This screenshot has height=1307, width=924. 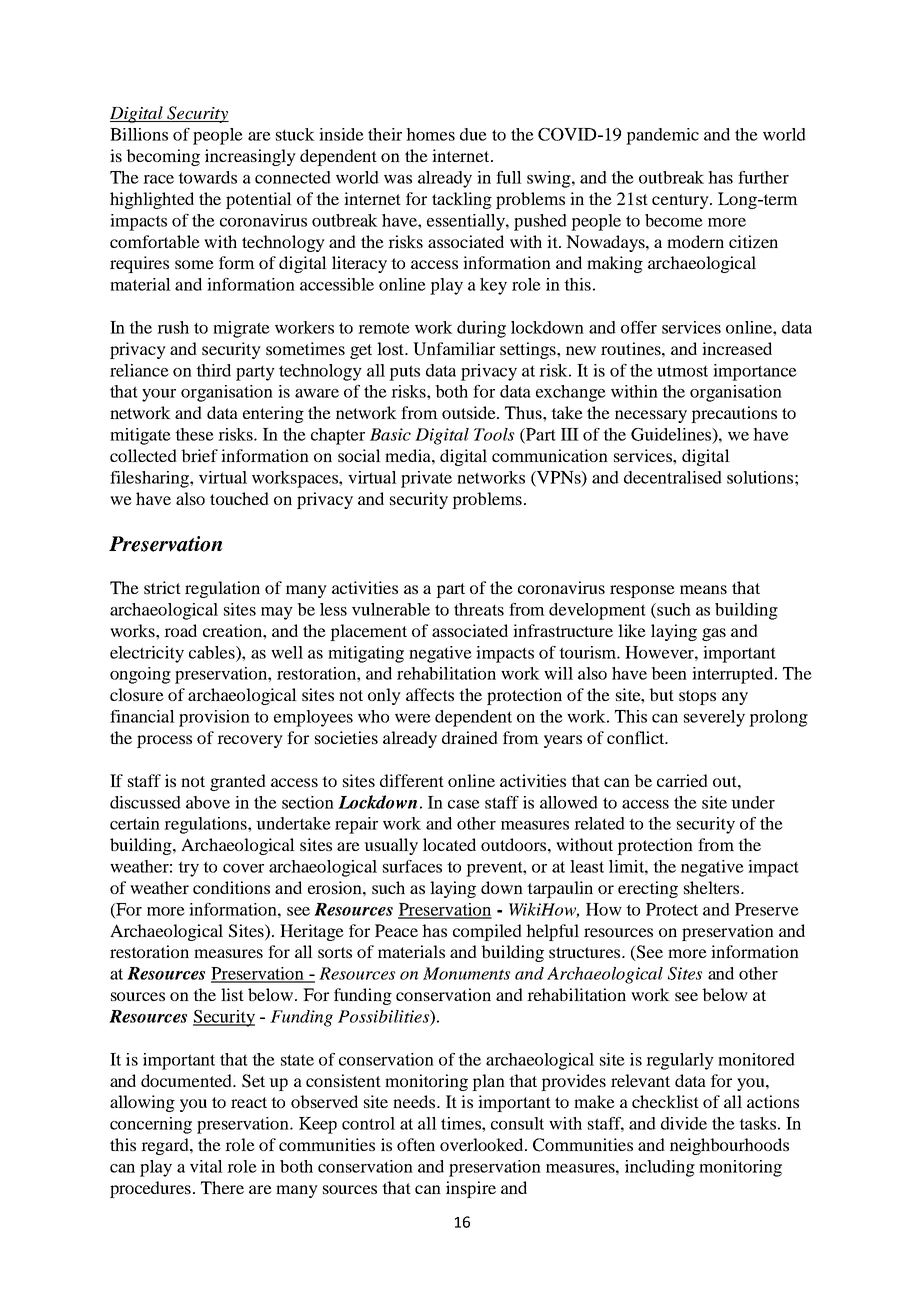 I want to click on century, so click(x=681, y=201).
